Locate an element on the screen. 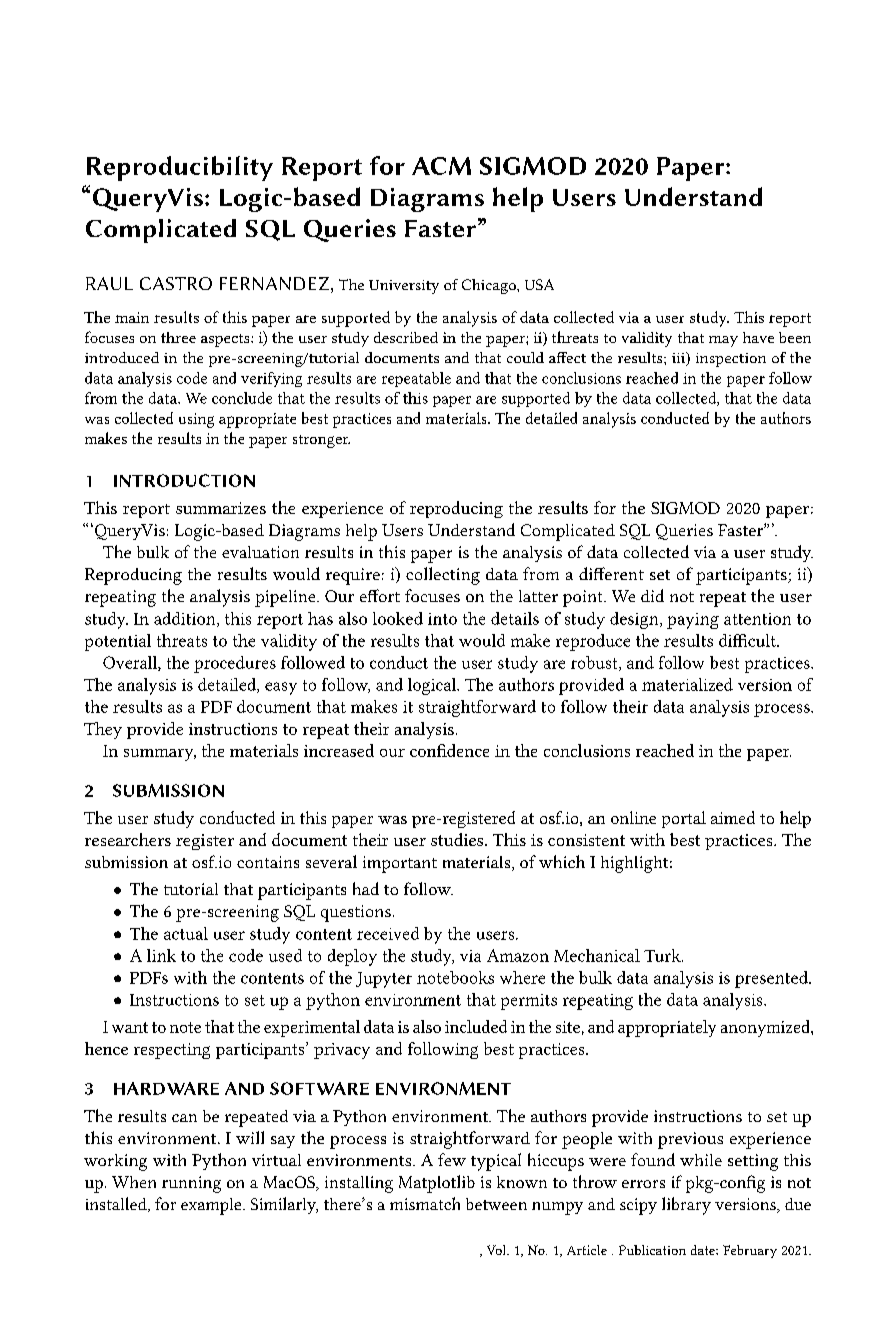 The image size is (896, 1328). confidence is located at coordinates (449, 750).
